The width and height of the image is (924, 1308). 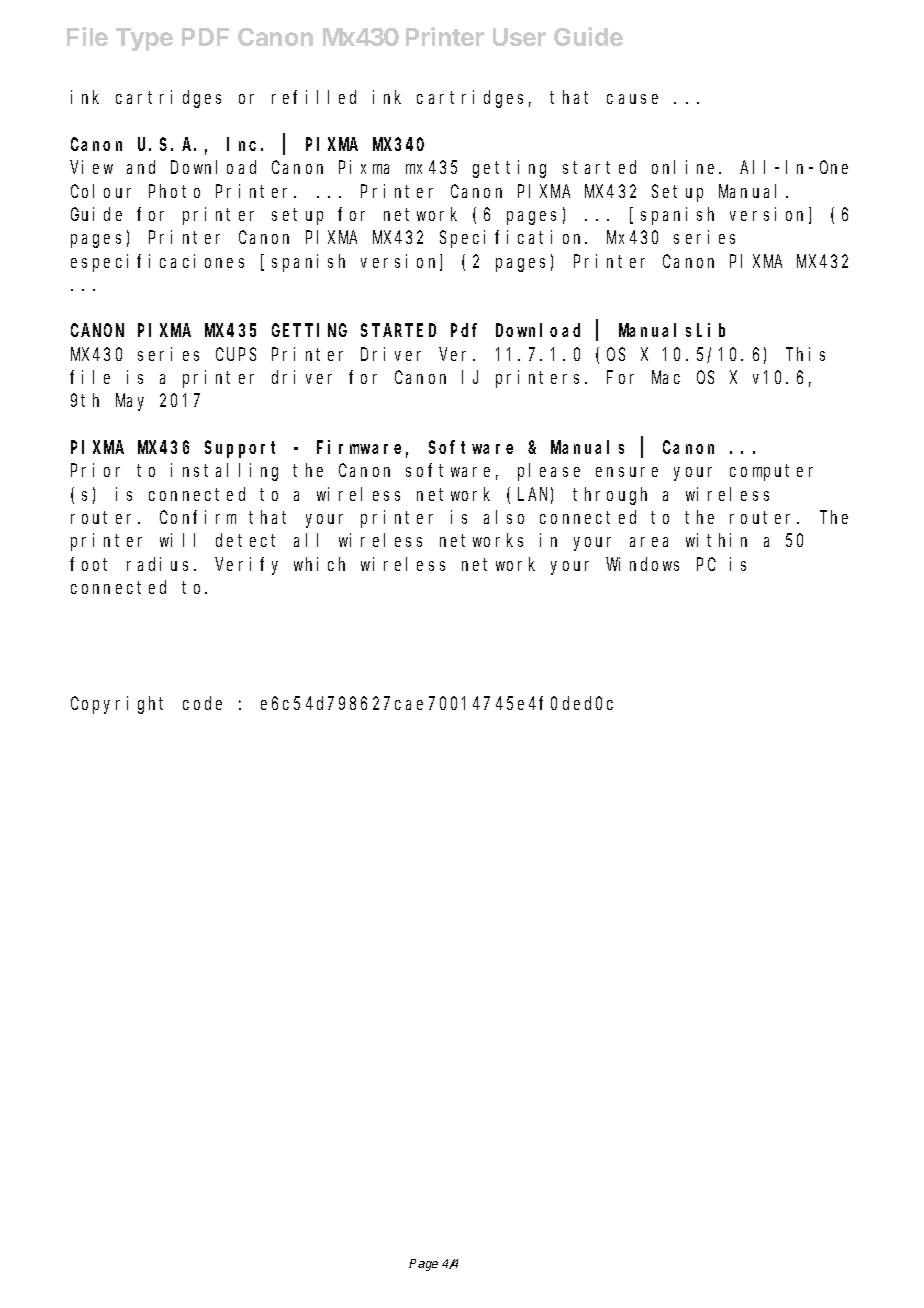 I want to click on Type, so click(x=144, y=39).
